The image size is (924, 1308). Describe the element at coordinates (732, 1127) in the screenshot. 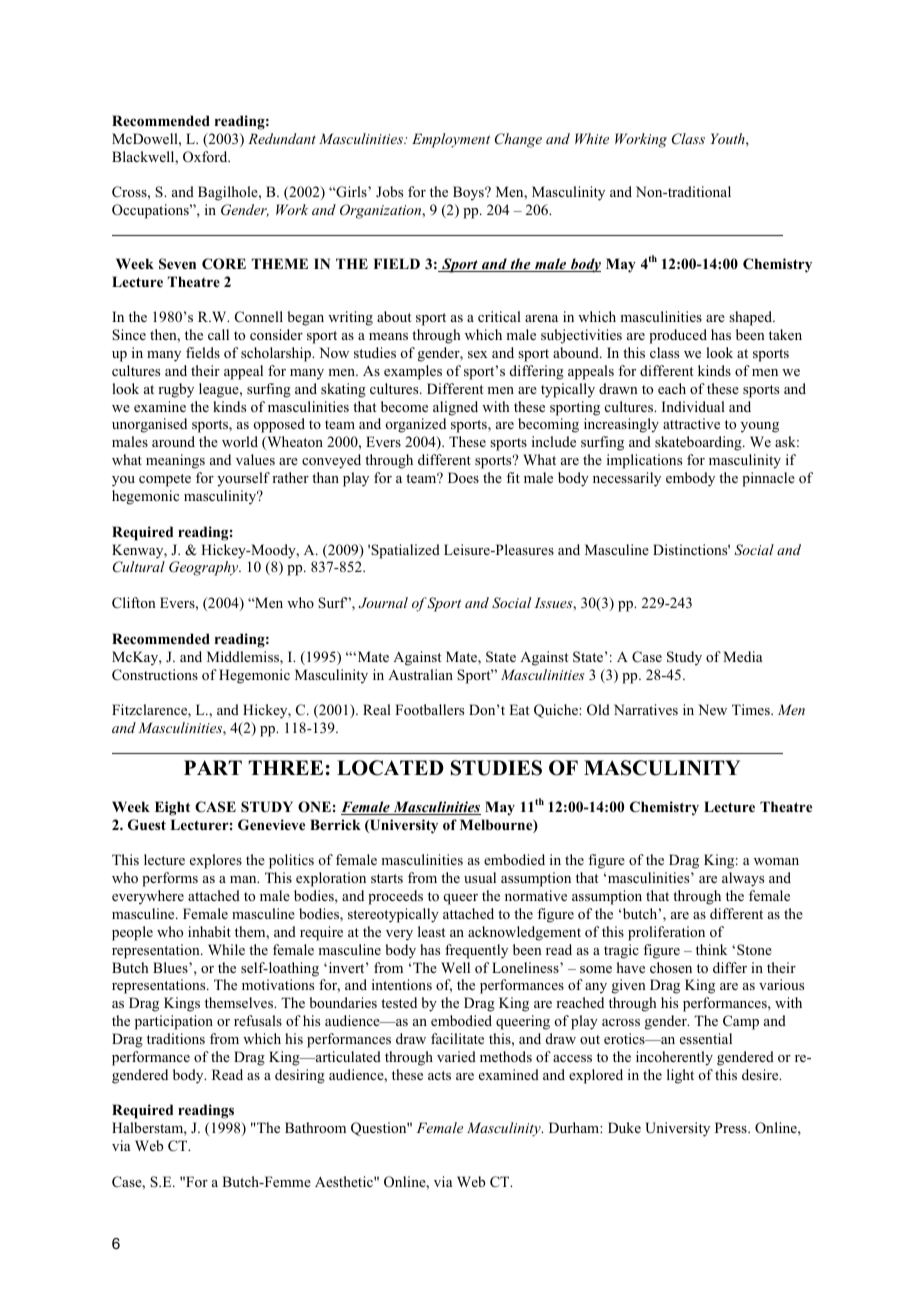

I see `Press` at that location.
